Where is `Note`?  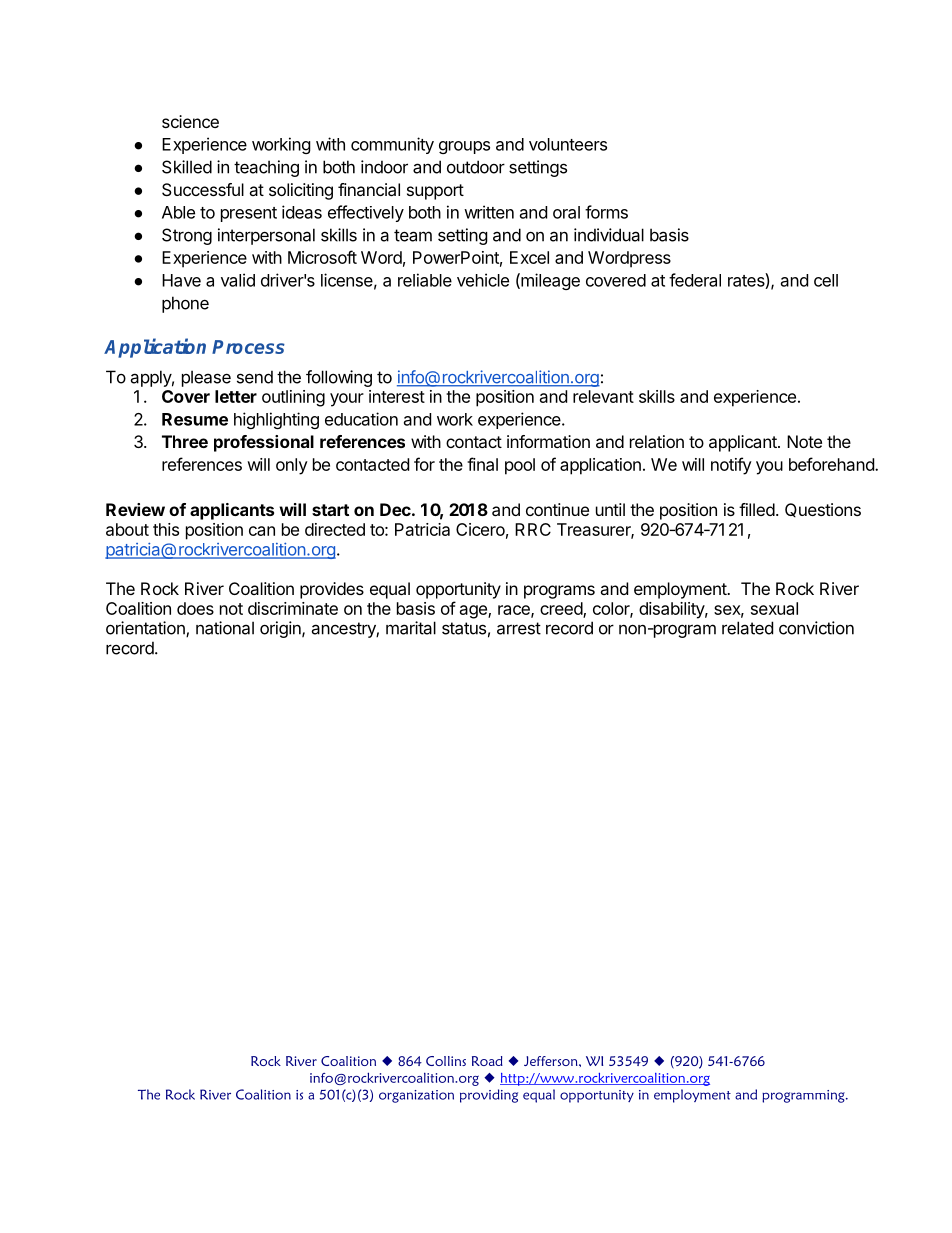
Note is located at coordinates (804, 441).
